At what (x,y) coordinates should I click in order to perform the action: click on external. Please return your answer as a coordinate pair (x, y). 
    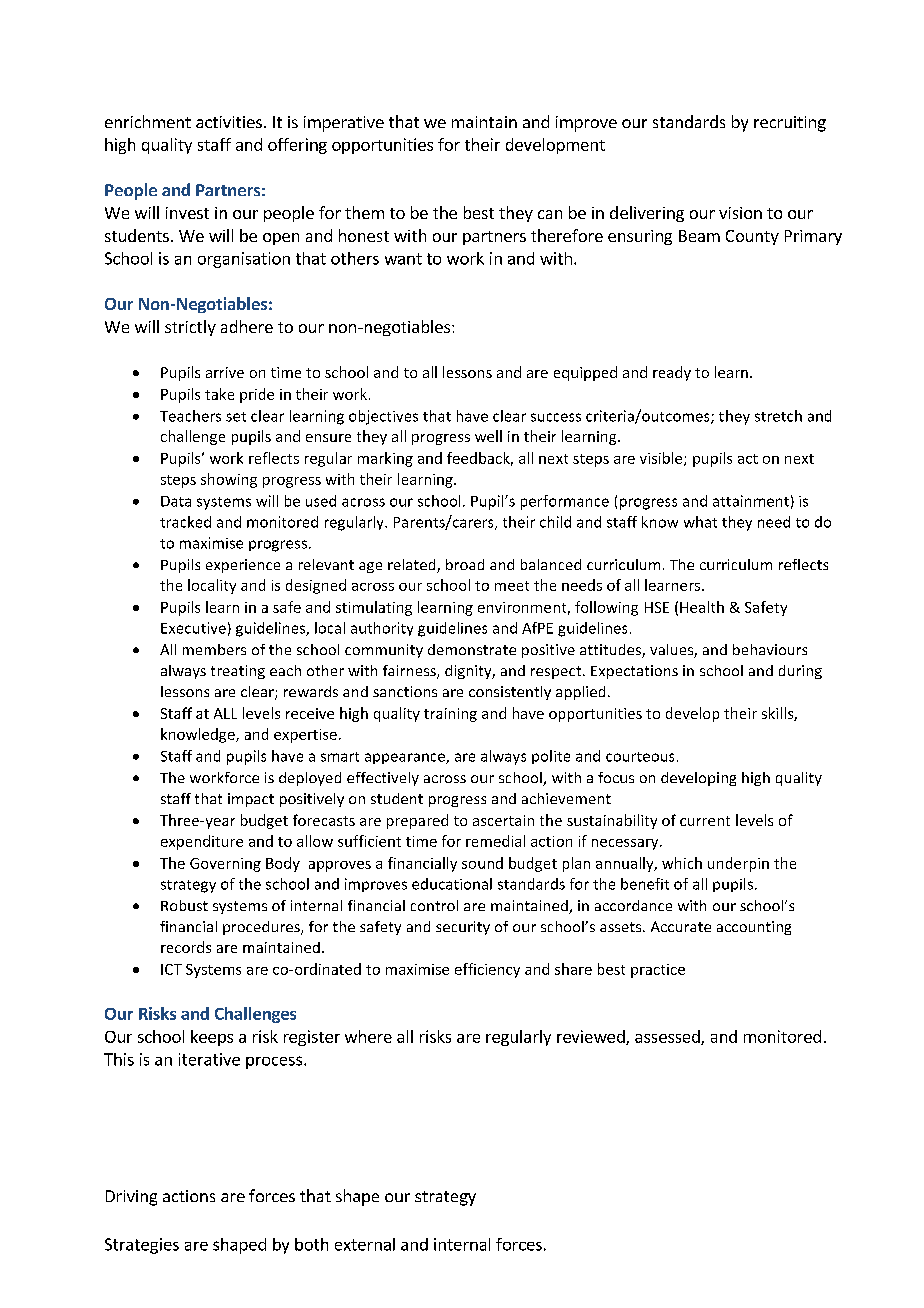
    Looking at the image, I should click on (365, 1244).
